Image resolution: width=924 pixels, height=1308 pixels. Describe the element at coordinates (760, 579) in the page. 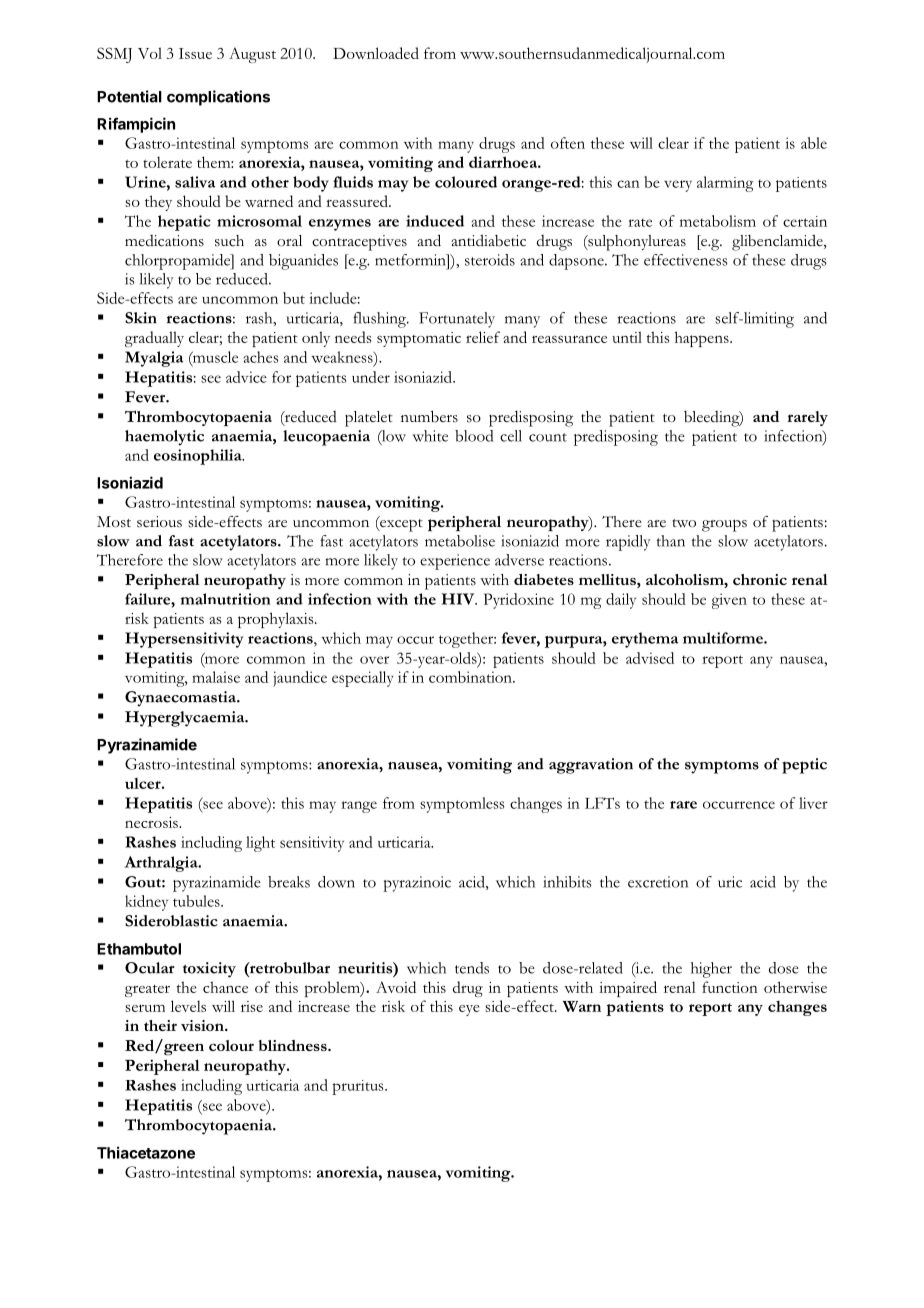

I see `chronic` at that location.
